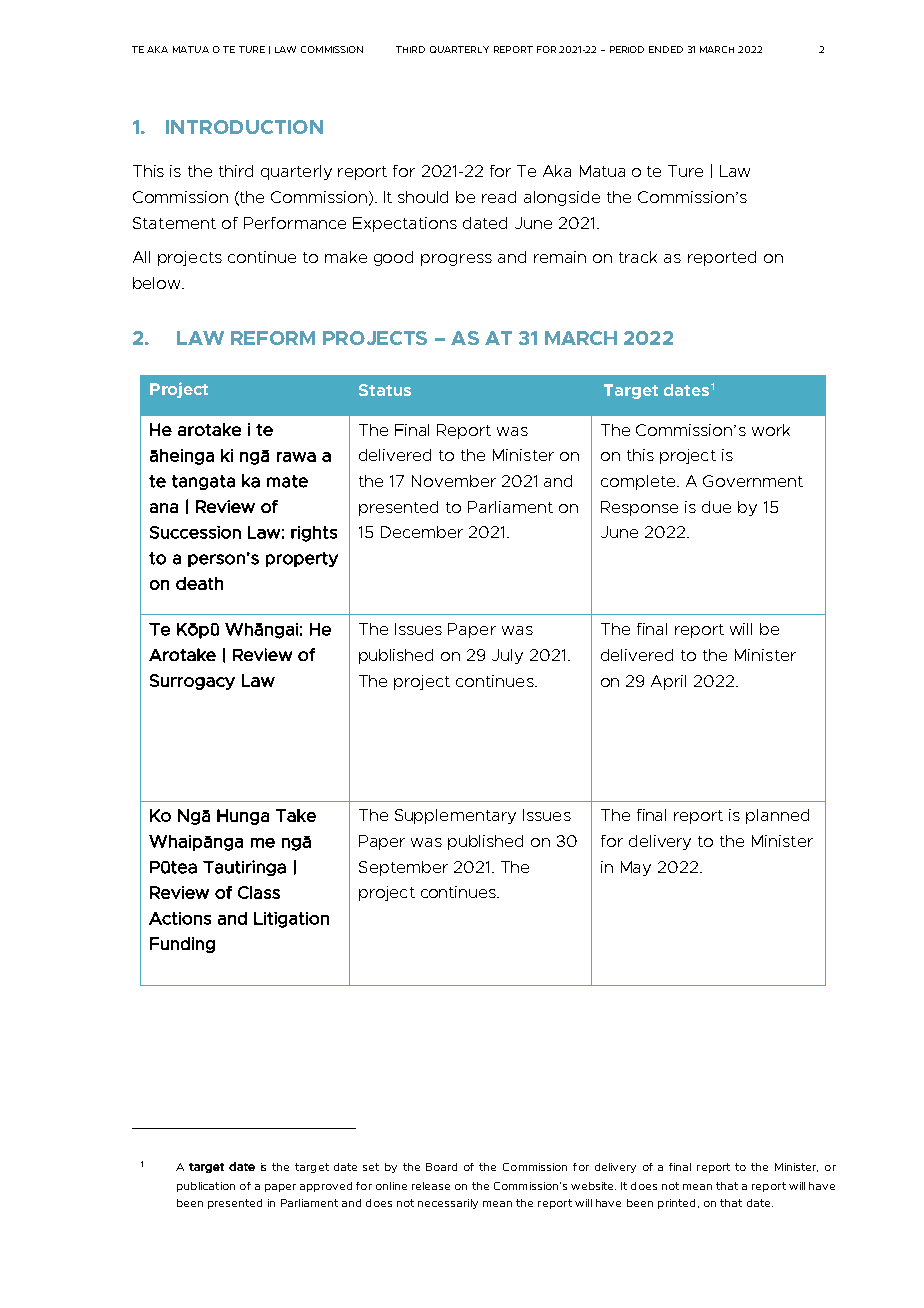  What do you see at coordinates (259, 892) in the image?
I see `Class` at bounding box center [259, 892].
